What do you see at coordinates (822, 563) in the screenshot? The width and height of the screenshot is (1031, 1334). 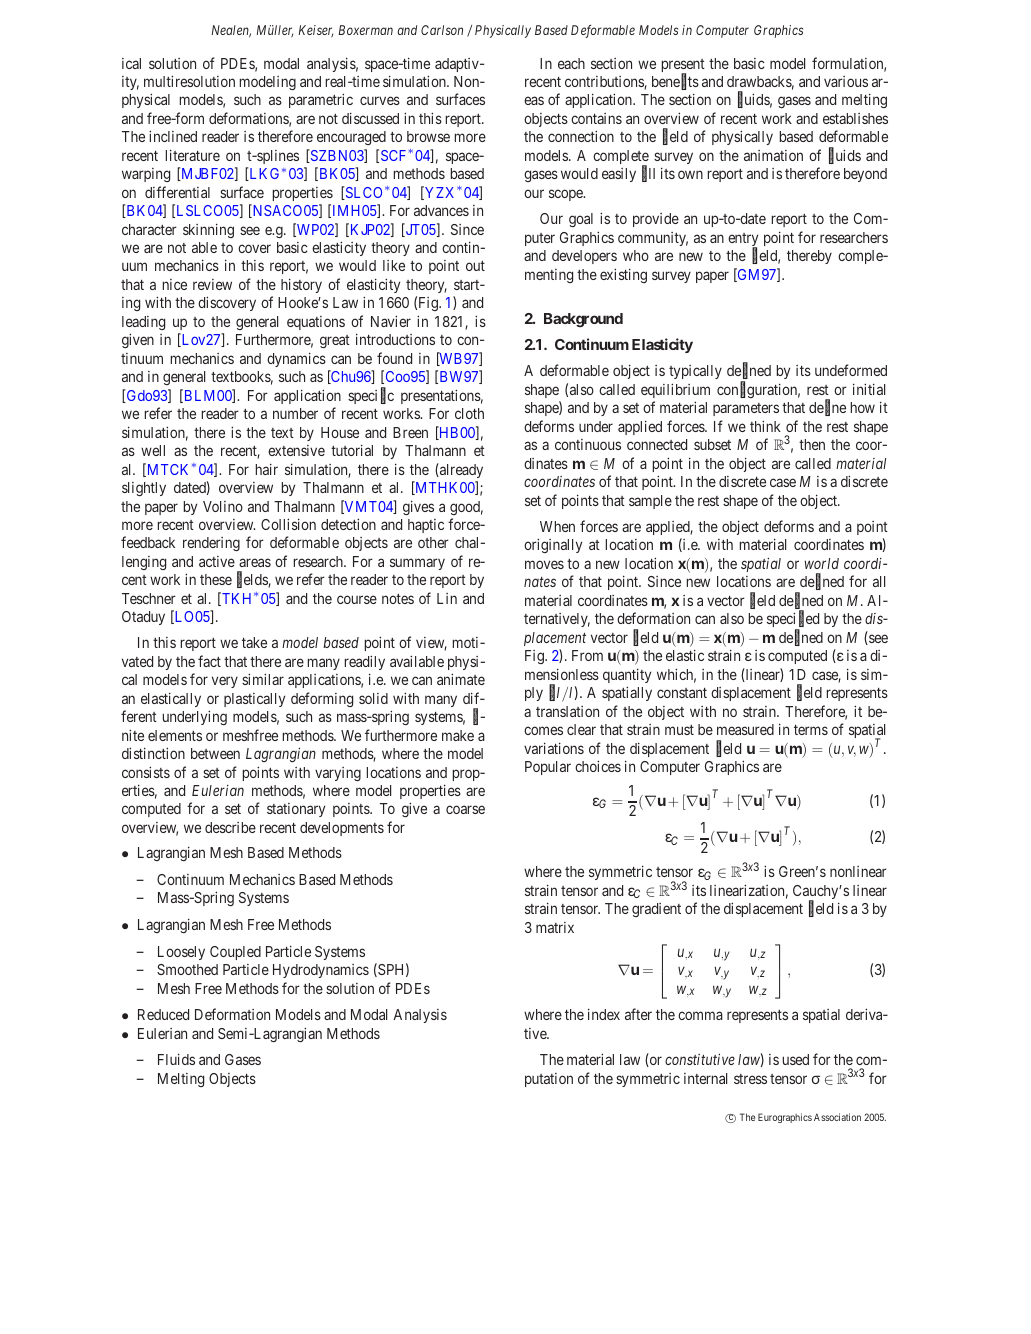 I see `world` at bounding box center [822, 563].
